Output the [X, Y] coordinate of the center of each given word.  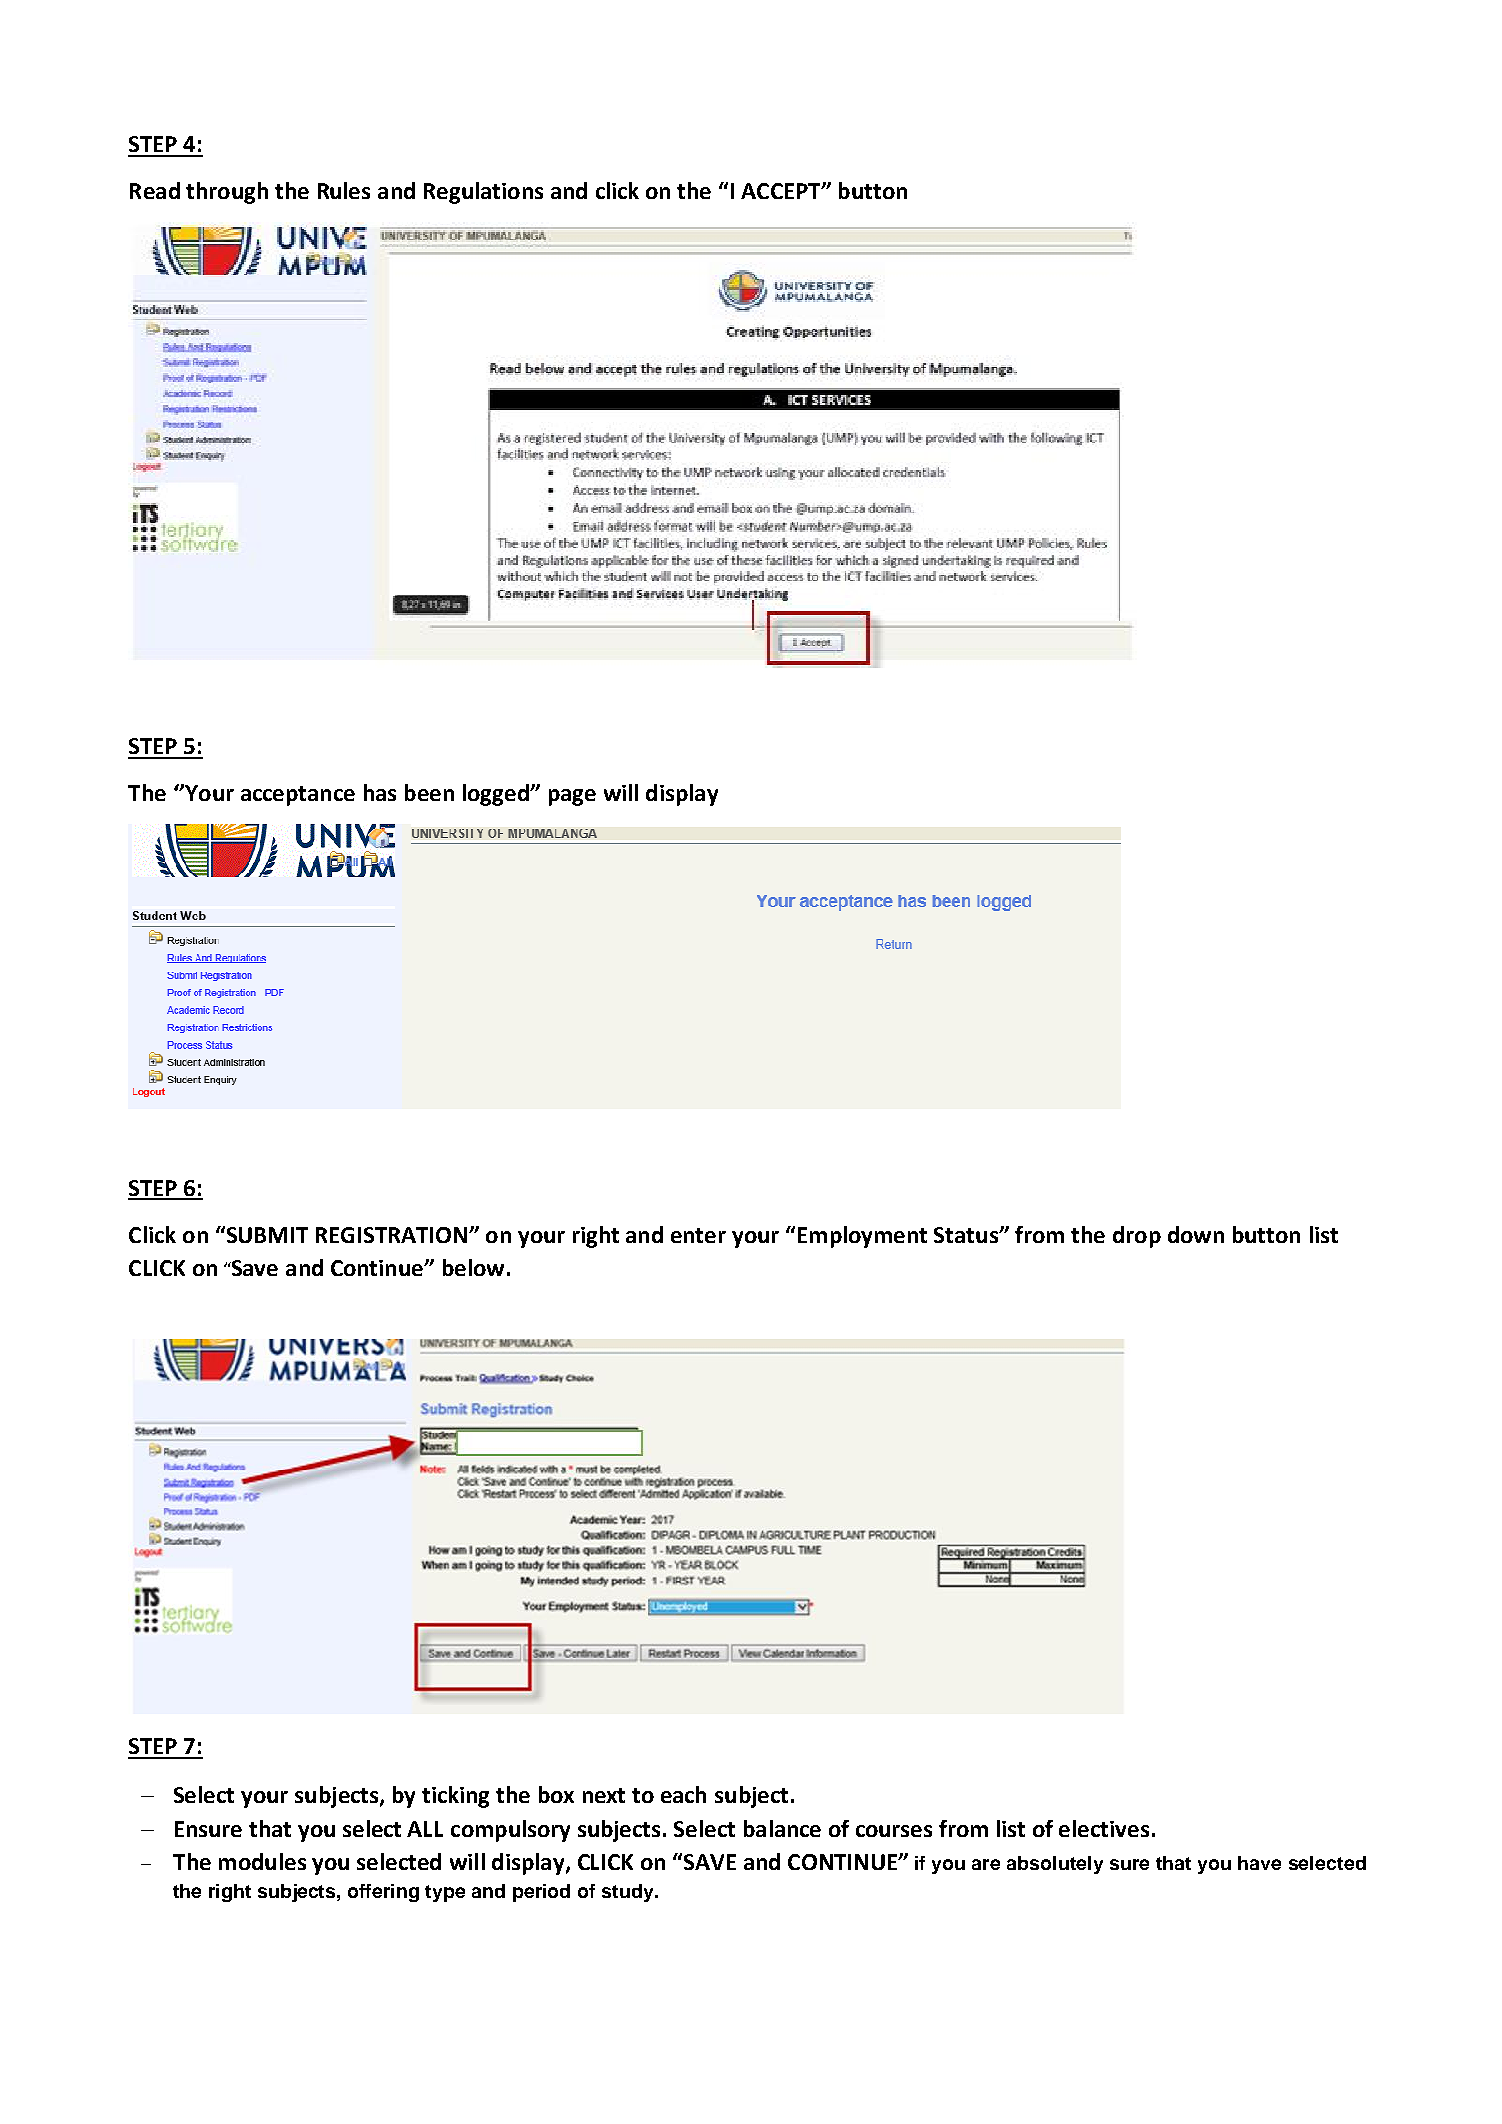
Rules [344, 190]
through [227, 193]
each [683, 1794]
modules [262, 1861]
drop [1137, 1237]
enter [698, 1235]
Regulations [483, 193]
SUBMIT [266, 1234]
